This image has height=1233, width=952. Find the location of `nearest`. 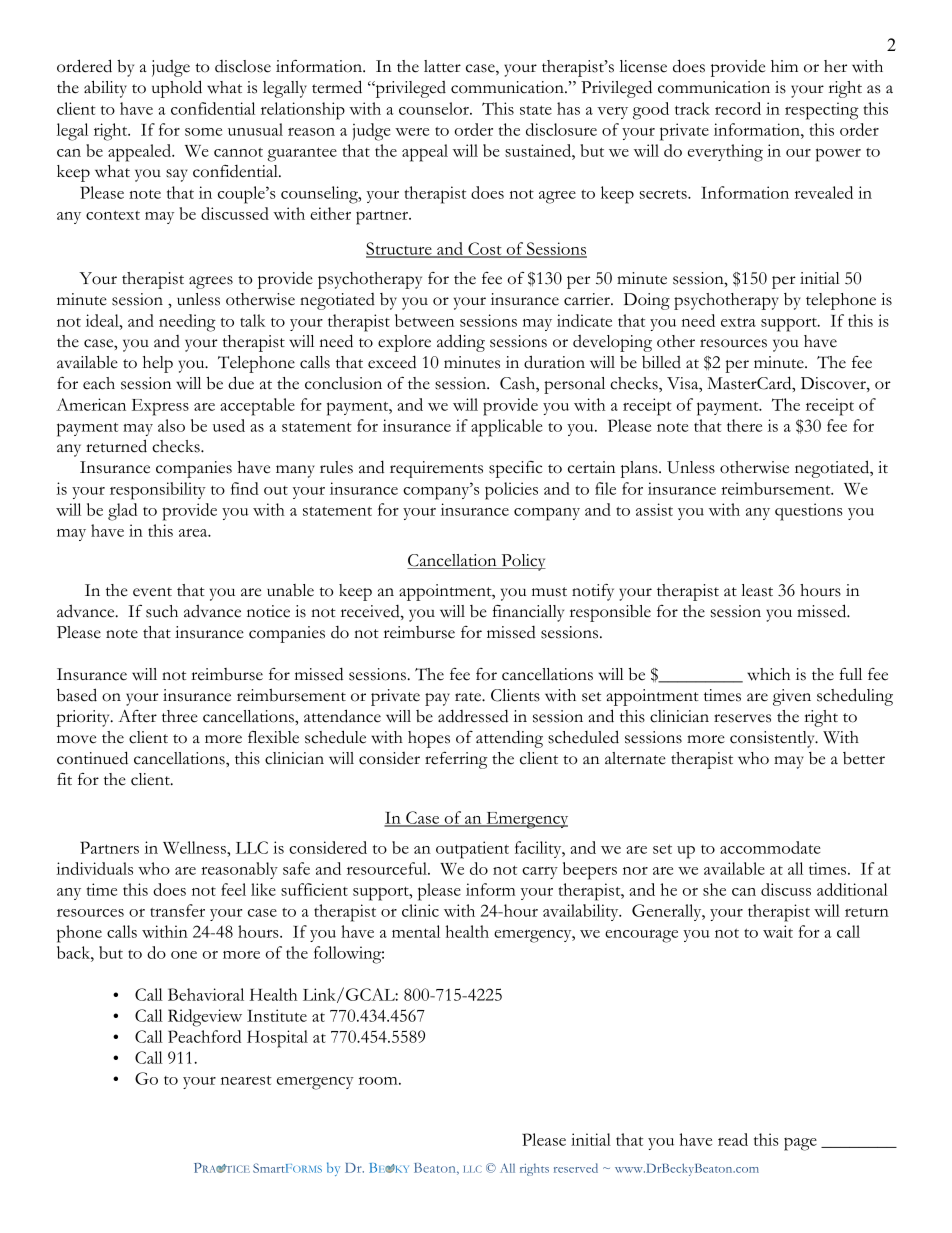

nearest is located at coordinates (246, 1080).
